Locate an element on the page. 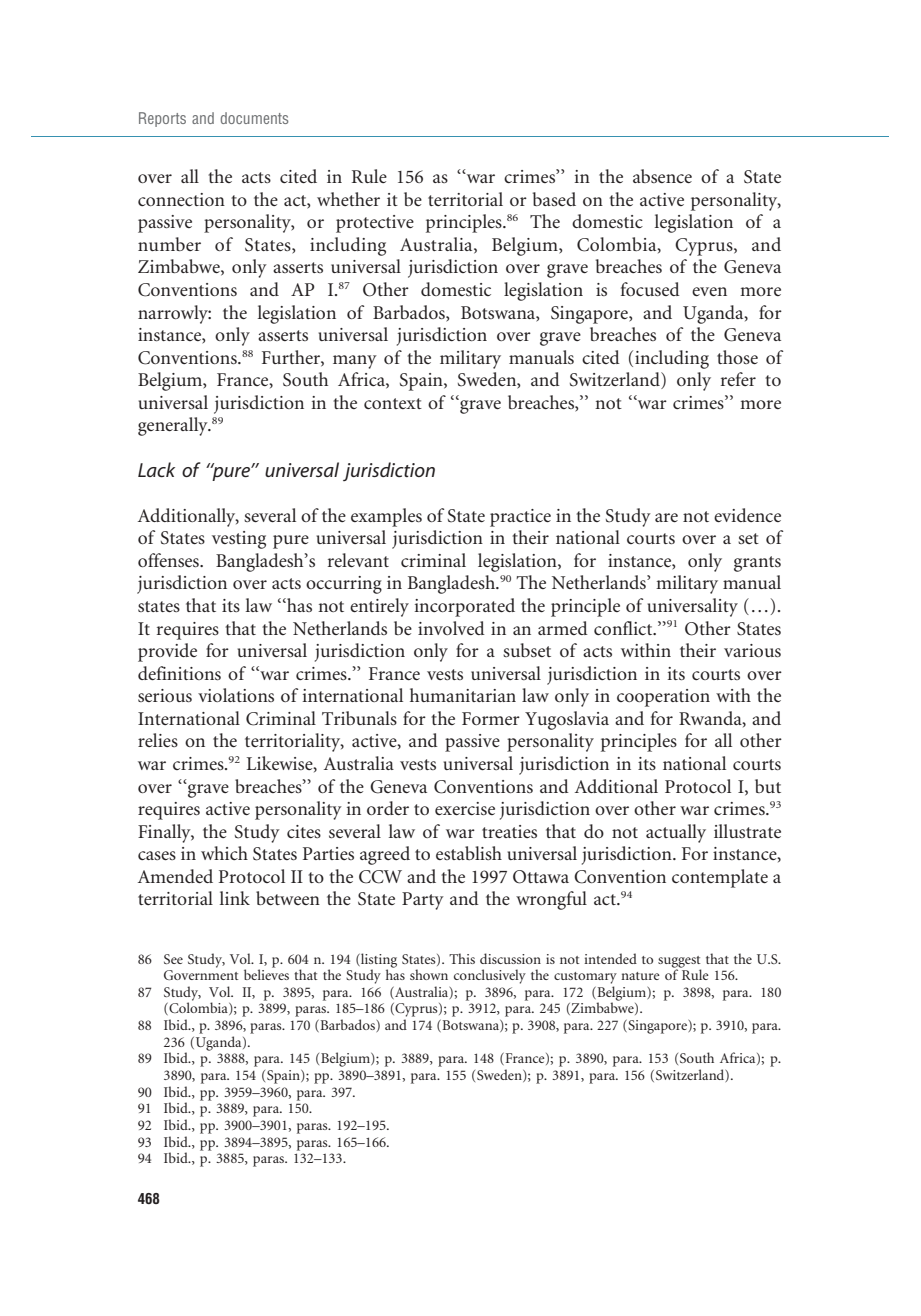  nature is located at coordinates (640, 976).
